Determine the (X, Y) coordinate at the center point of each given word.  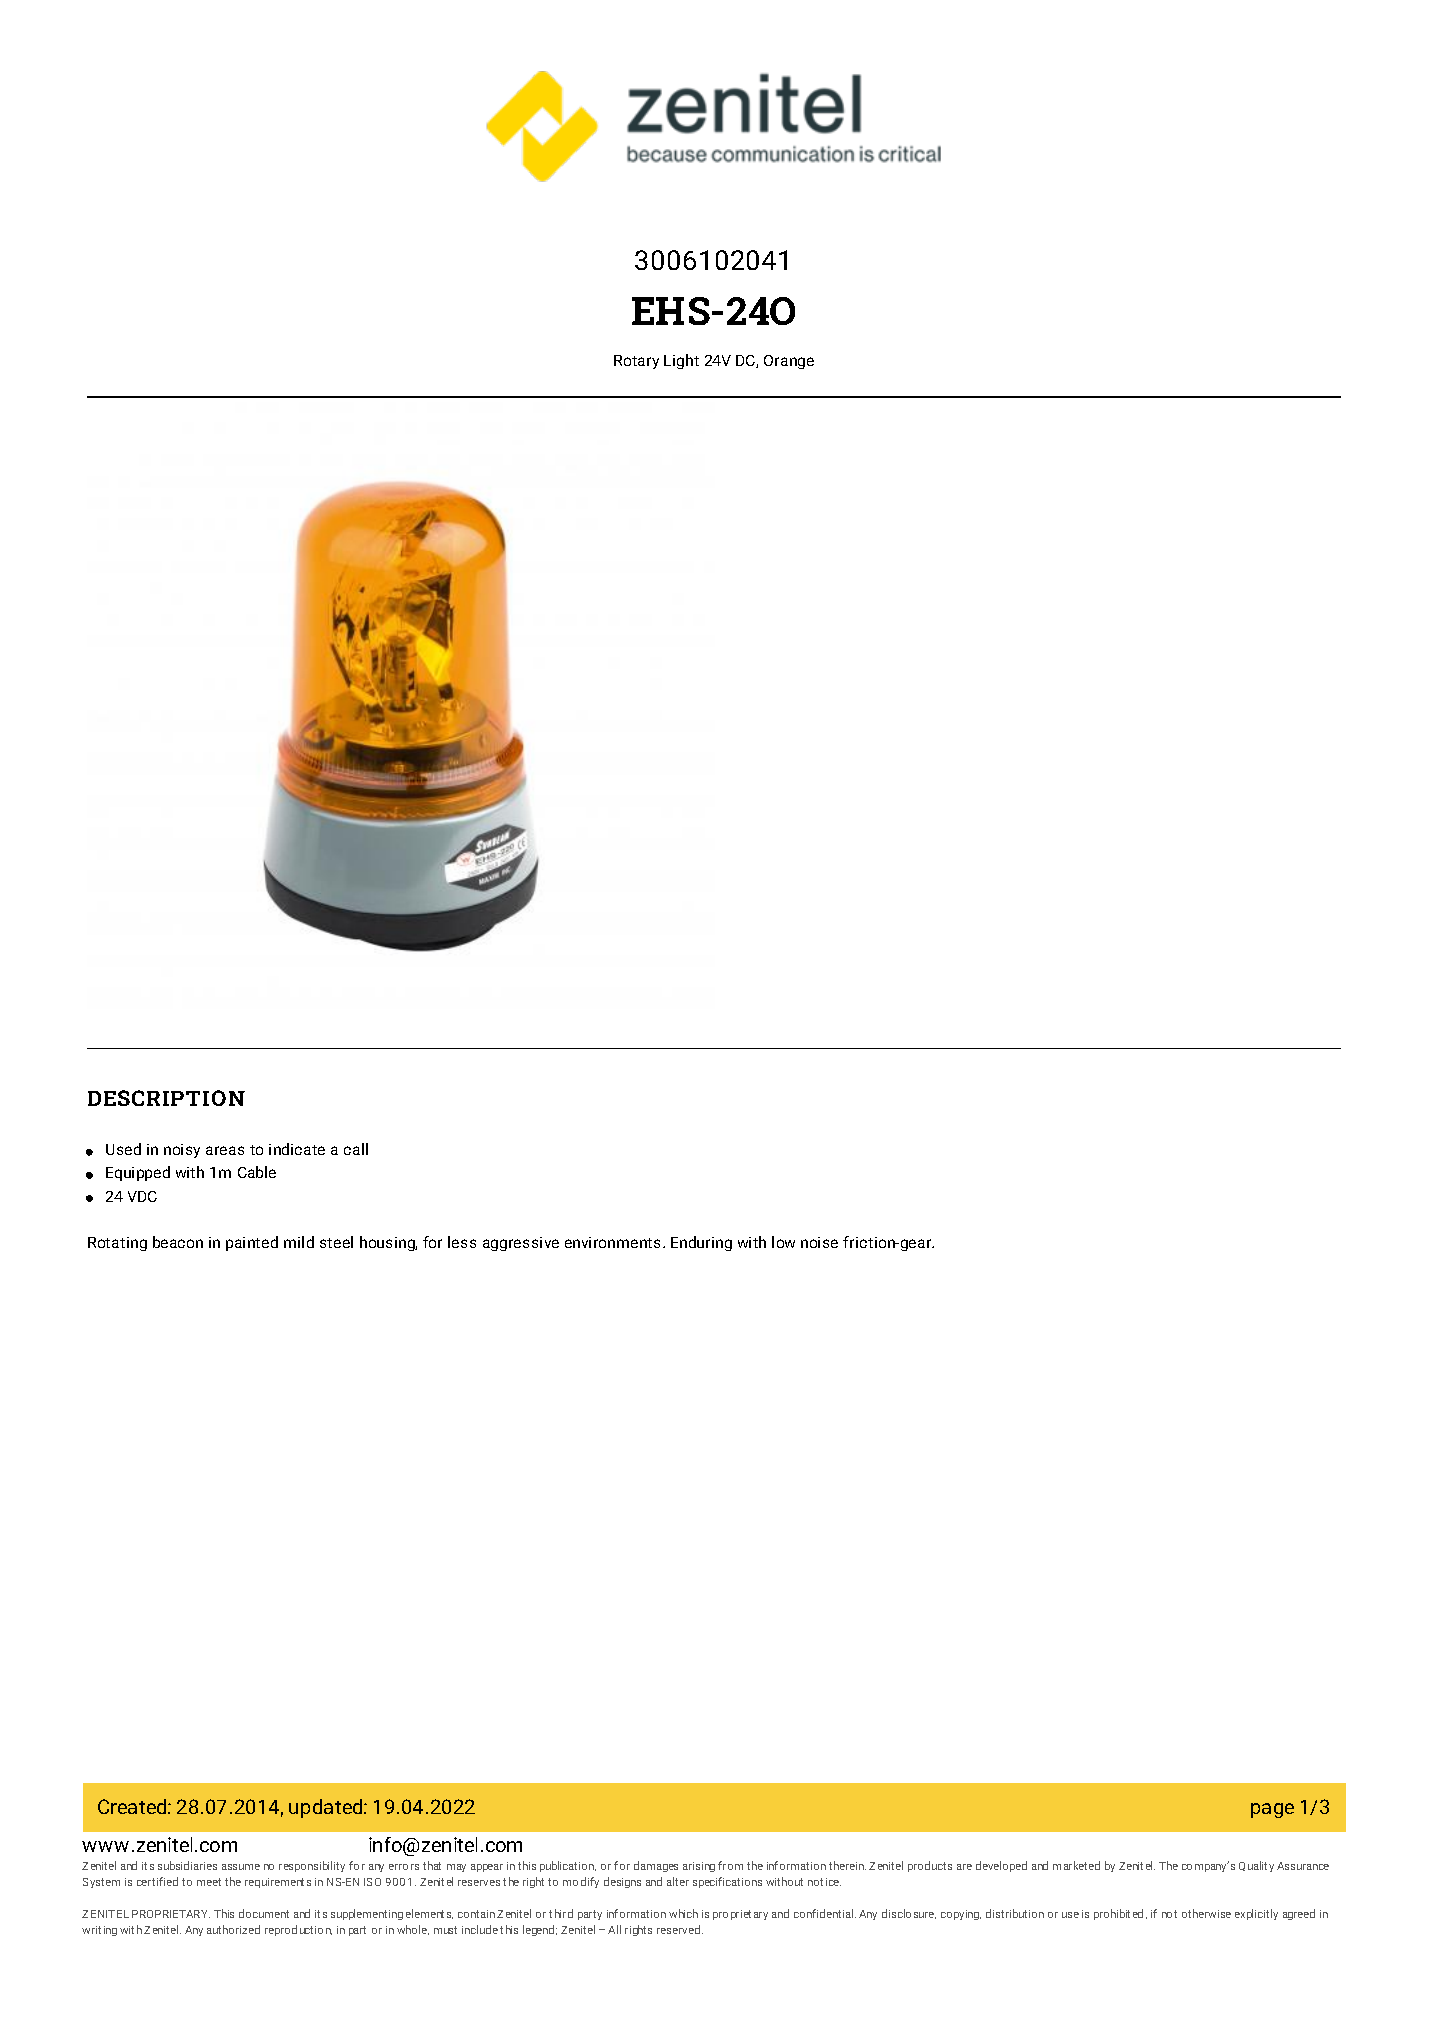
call (356, 1149)
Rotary (636, 362)
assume (241, 1867)
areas (225, 1150)
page (1272, 1810)
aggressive (521, 1244)
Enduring (701, 1243)
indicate (297, 1149)
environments (614, 1242)
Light (681, 361)
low (783, 1242)
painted (252, 1243)
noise (819, 1242)
